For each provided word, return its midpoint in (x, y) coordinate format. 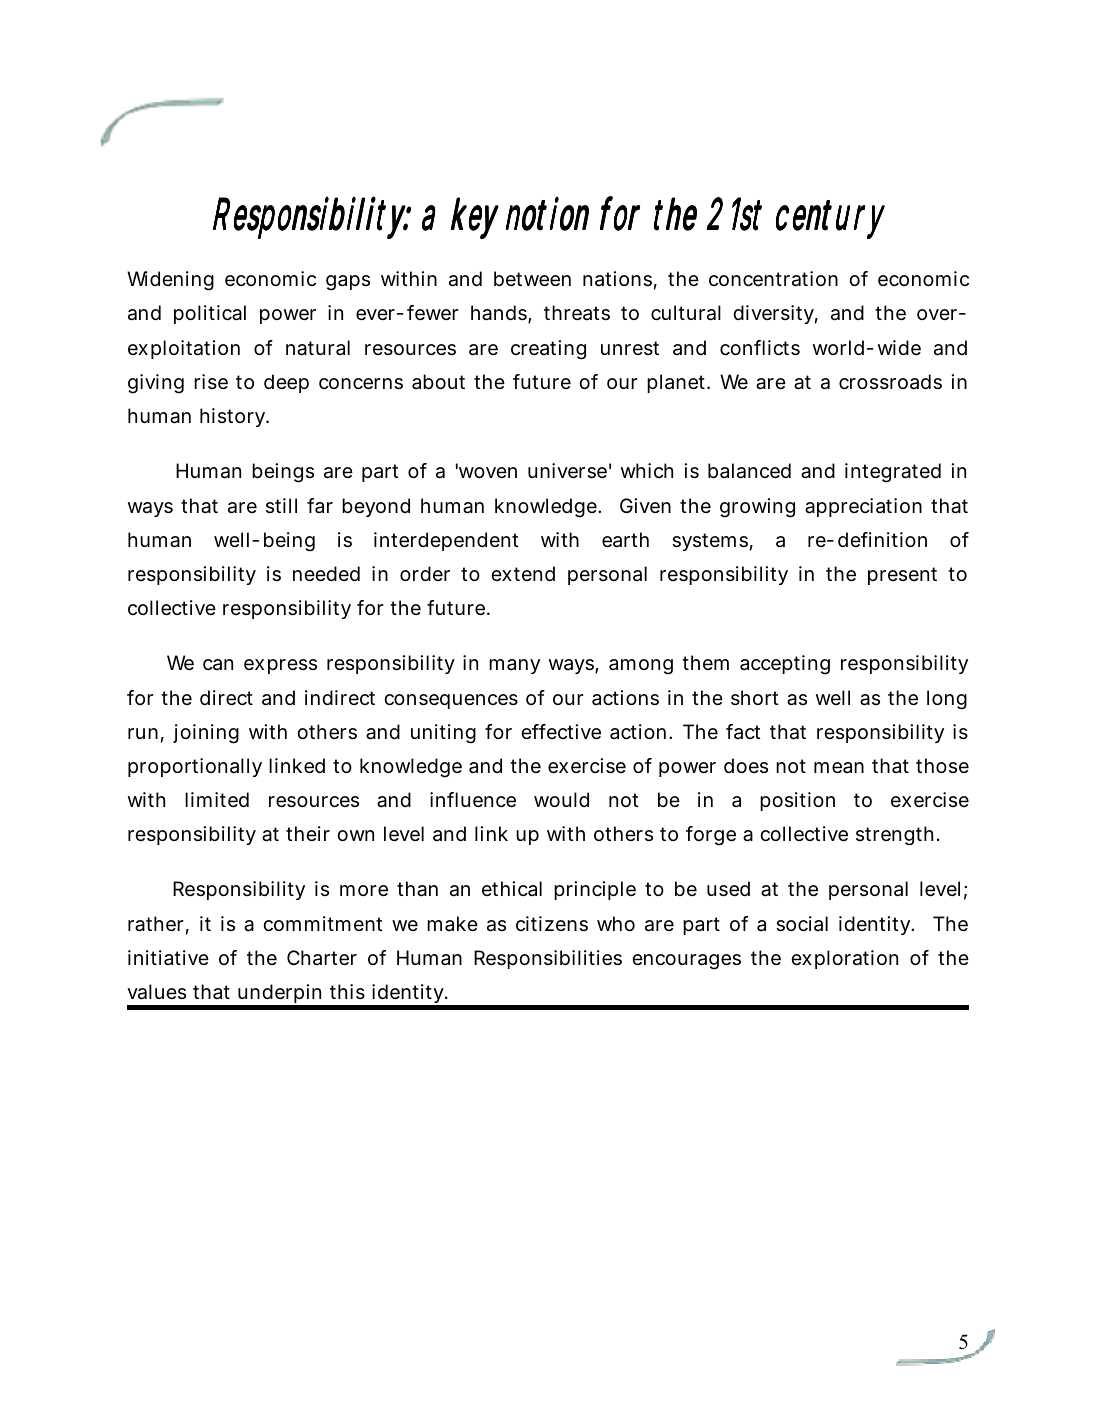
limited (217, 800)
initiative (168, 957)
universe (567, 471)
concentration (773, 279)
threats (577, 313)
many (514, 666)
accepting (785, 665)
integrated (893, 473)
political (210, 314)
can (218, 665)
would (561, 799)
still (281, 505)
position (797, 801)
